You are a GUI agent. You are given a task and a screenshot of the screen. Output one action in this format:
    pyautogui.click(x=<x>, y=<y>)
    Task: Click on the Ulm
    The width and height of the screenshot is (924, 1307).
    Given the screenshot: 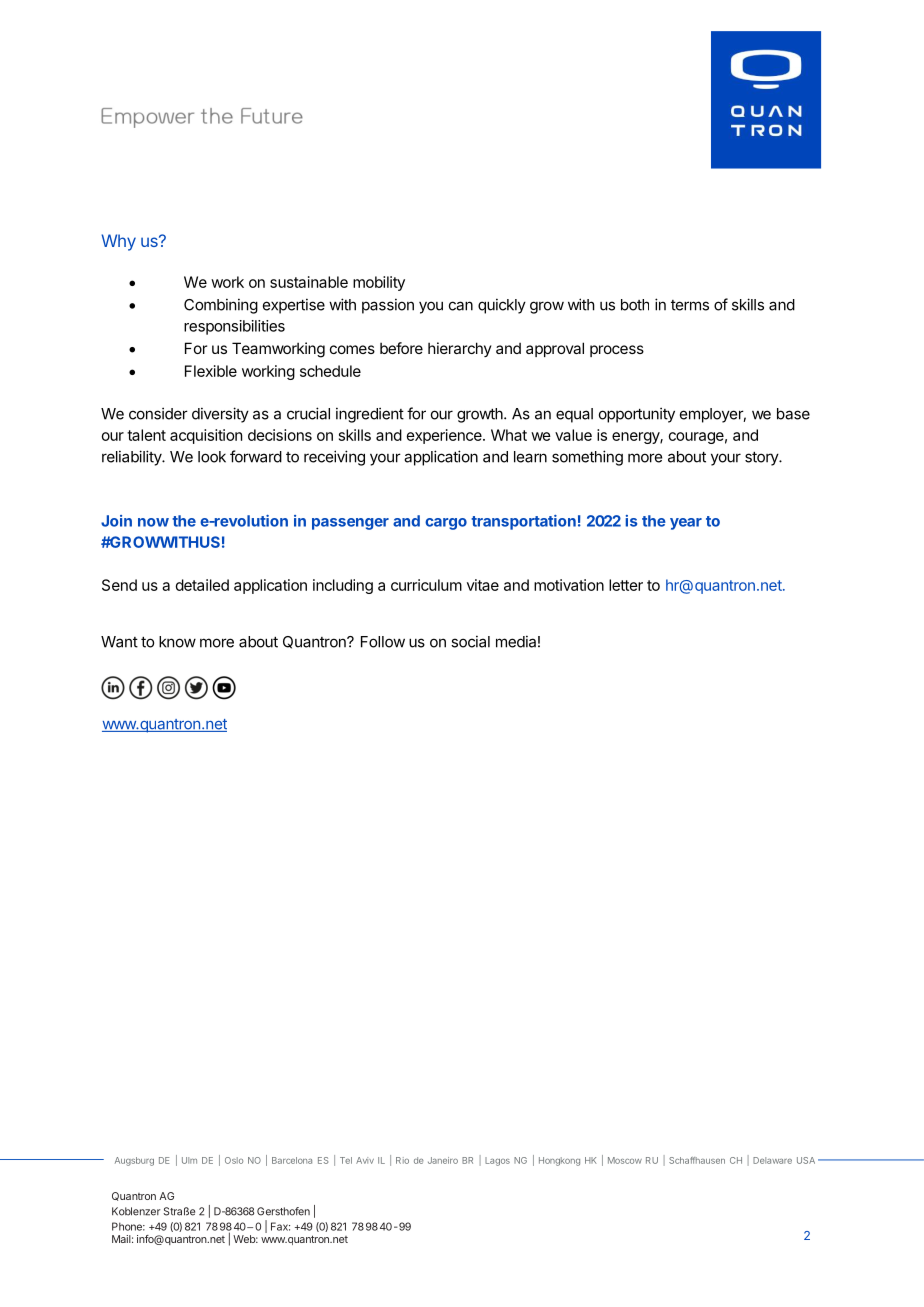 What is the action you would take?
    pyautogui.click(x=189, y=1160)
